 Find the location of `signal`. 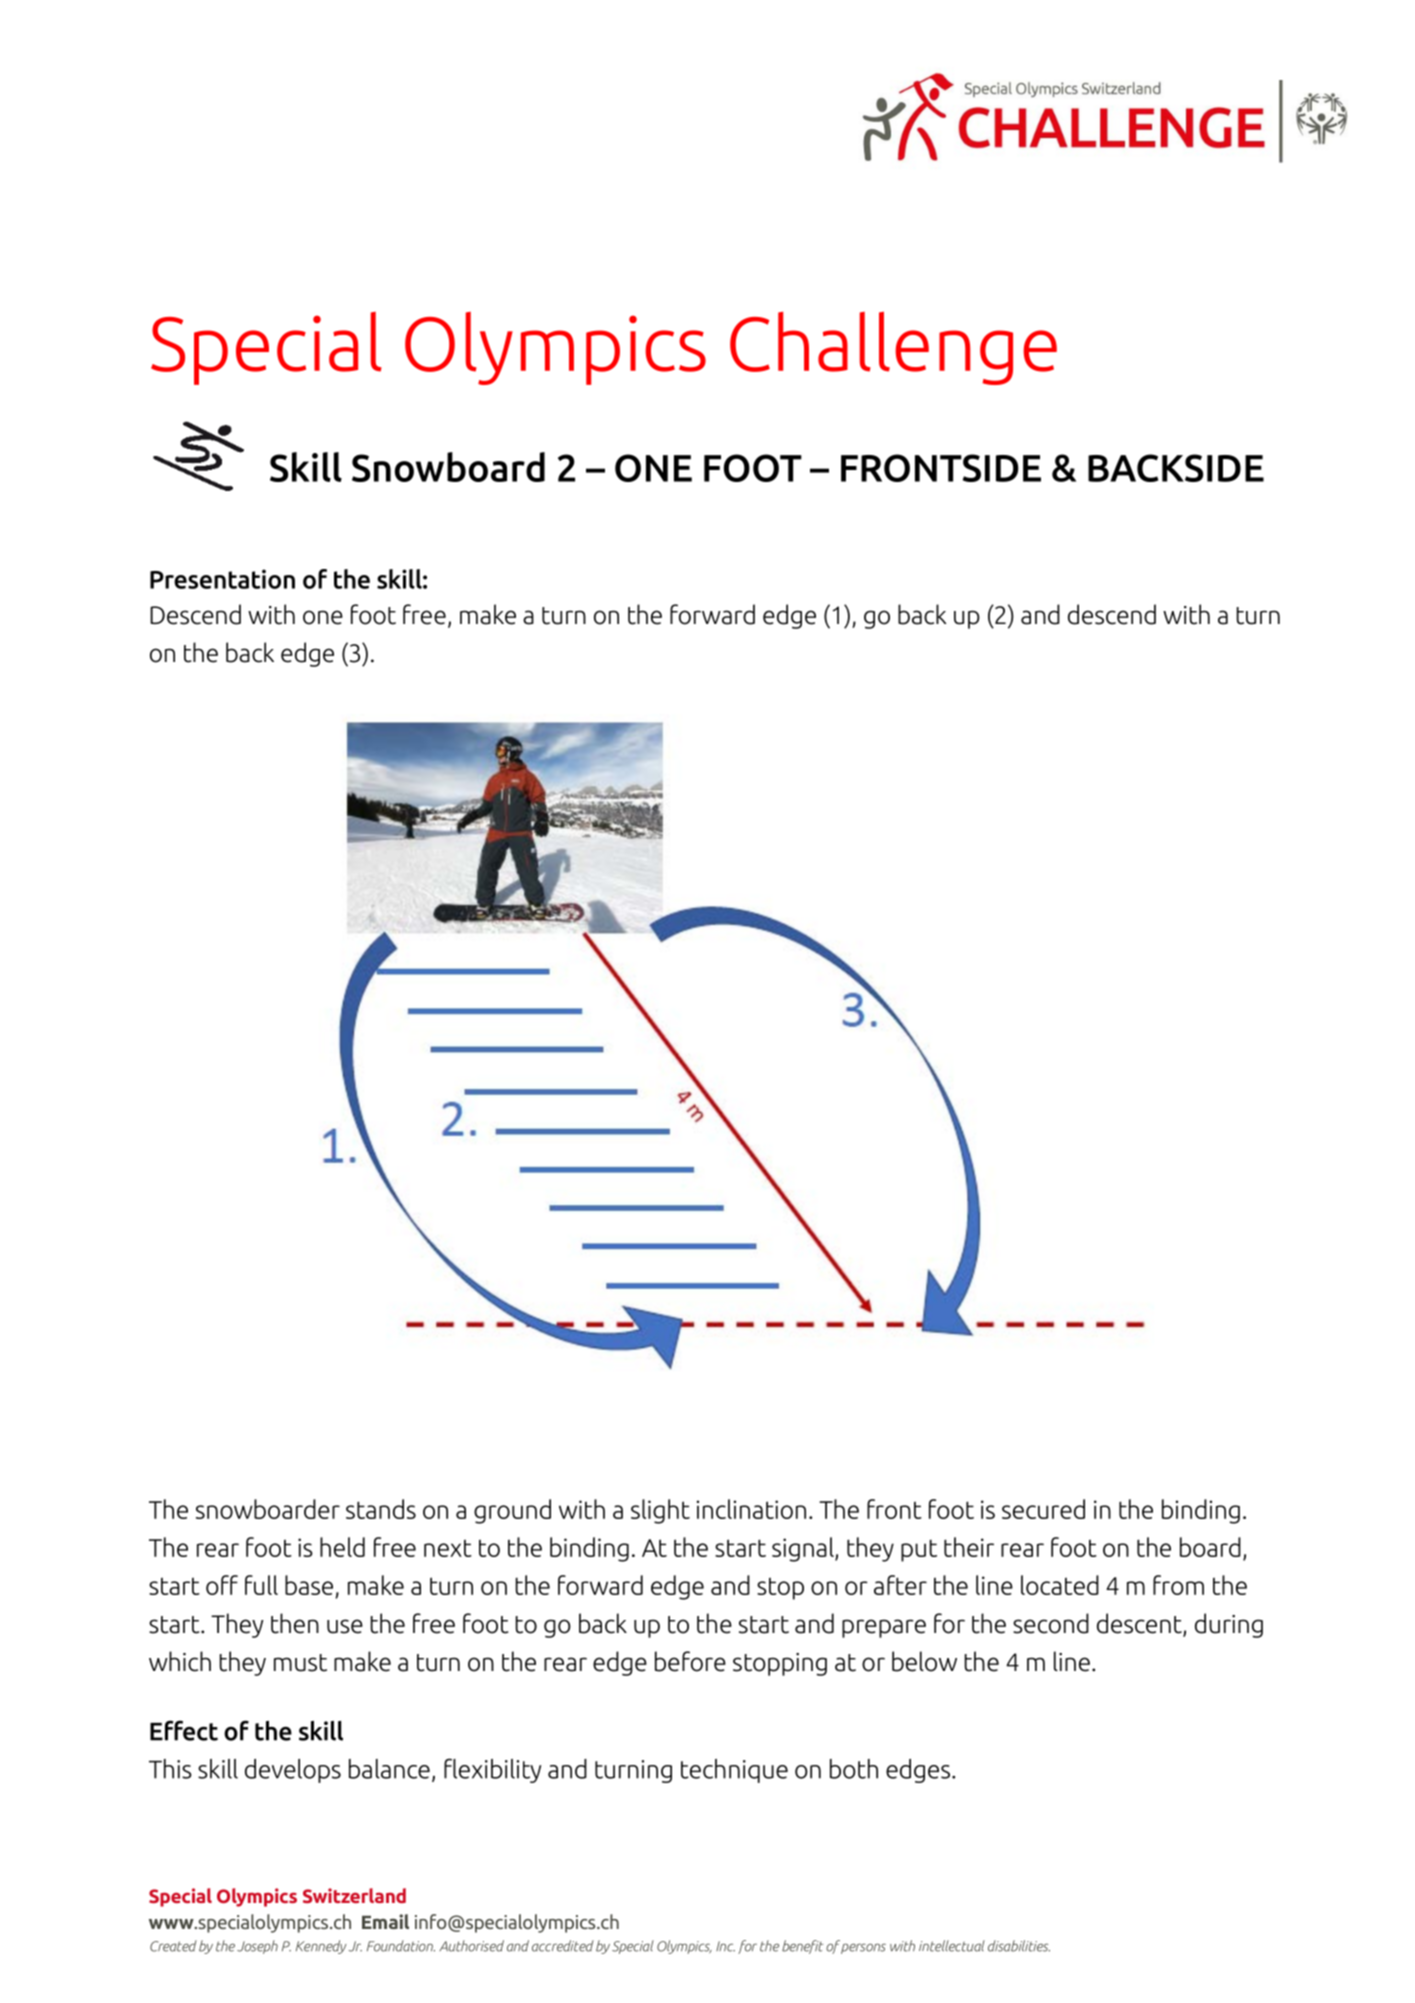

signal is located at coordinates (804, 1549).
